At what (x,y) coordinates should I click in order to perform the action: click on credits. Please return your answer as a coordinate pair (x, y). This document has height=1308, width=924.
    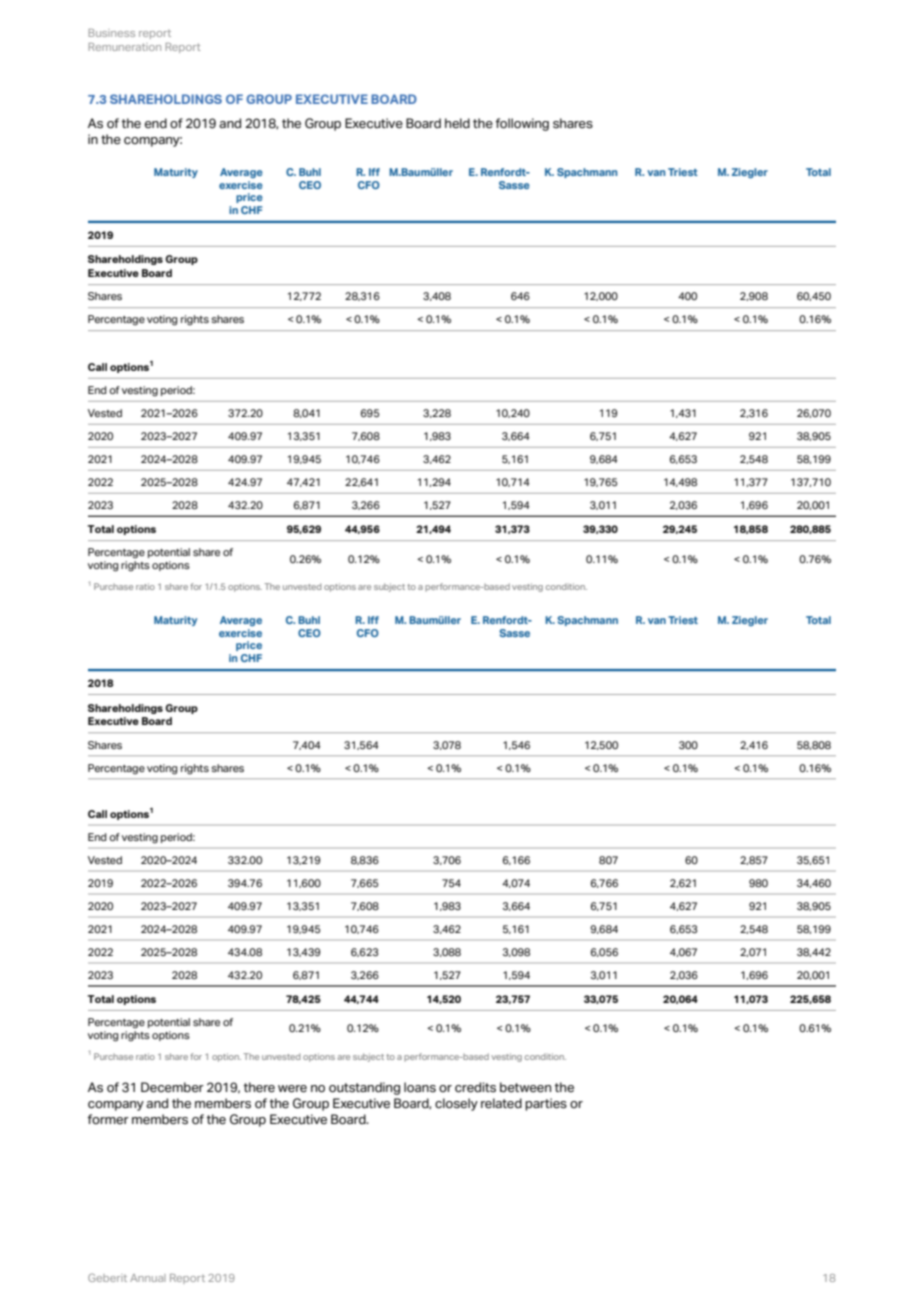
    Looking at the image, I should click on (475, 1087).
